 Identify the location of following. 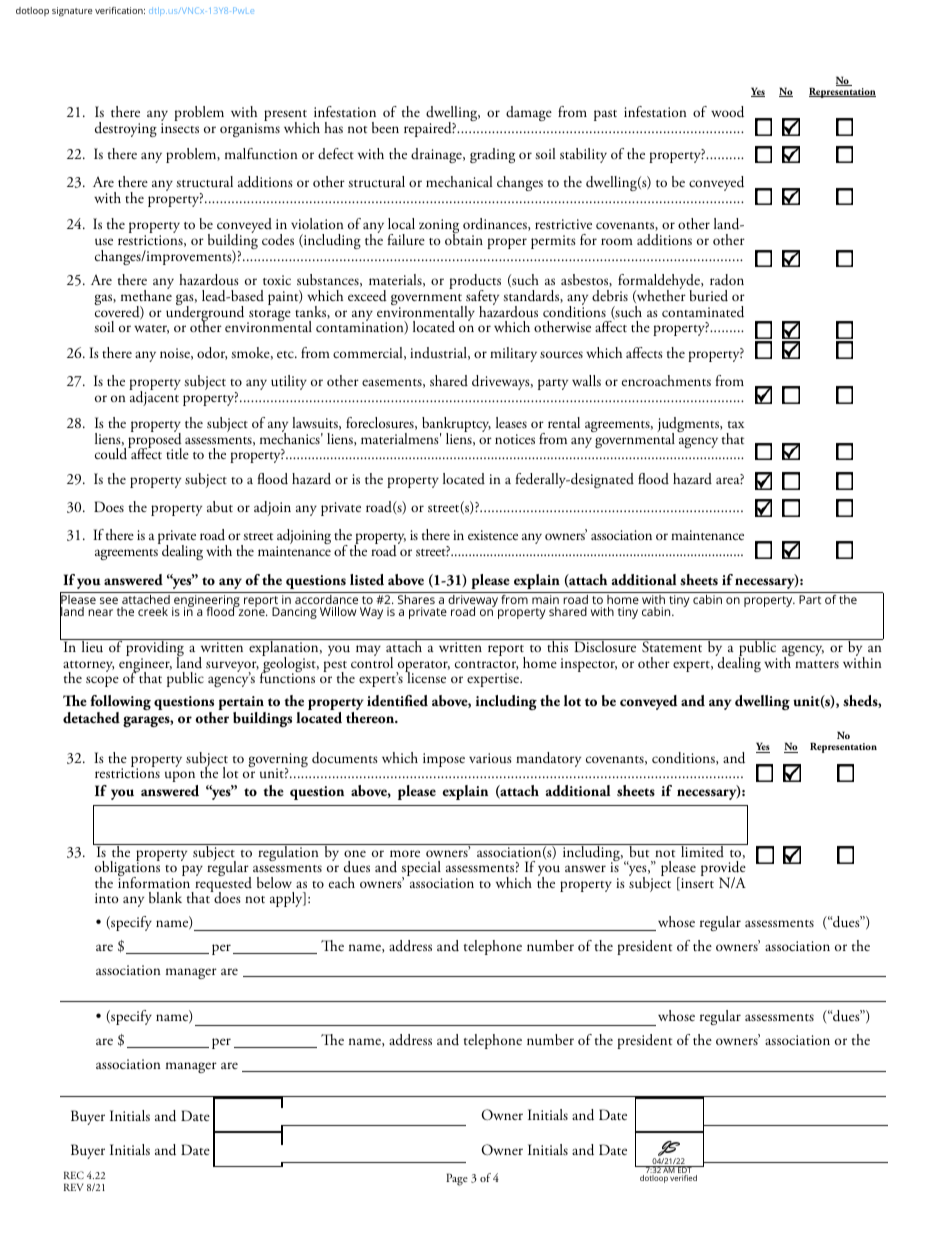
(120, 704).
